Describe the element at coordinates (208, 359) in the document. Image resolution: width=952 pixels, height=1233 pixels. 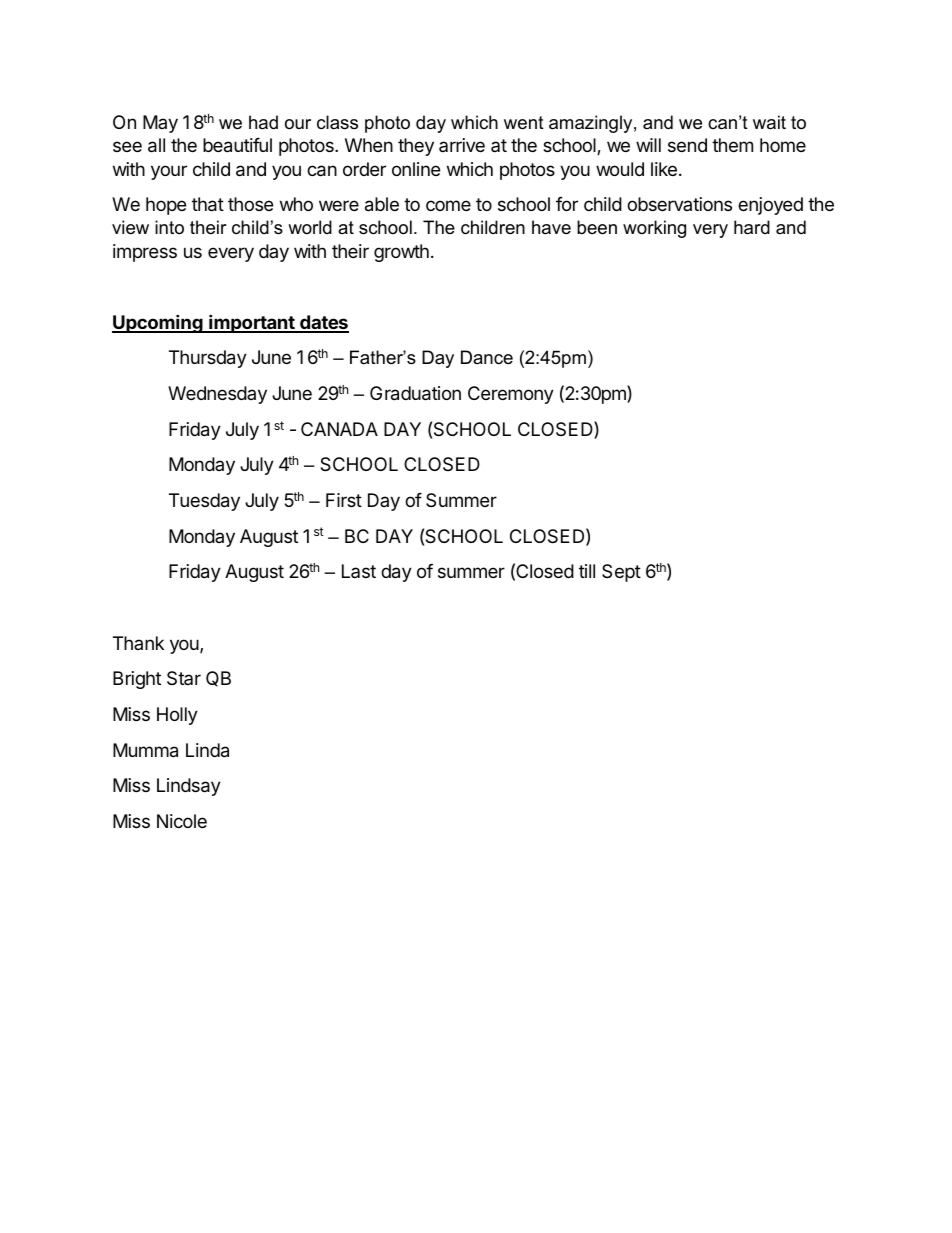
I see `Thursday` at that location.
